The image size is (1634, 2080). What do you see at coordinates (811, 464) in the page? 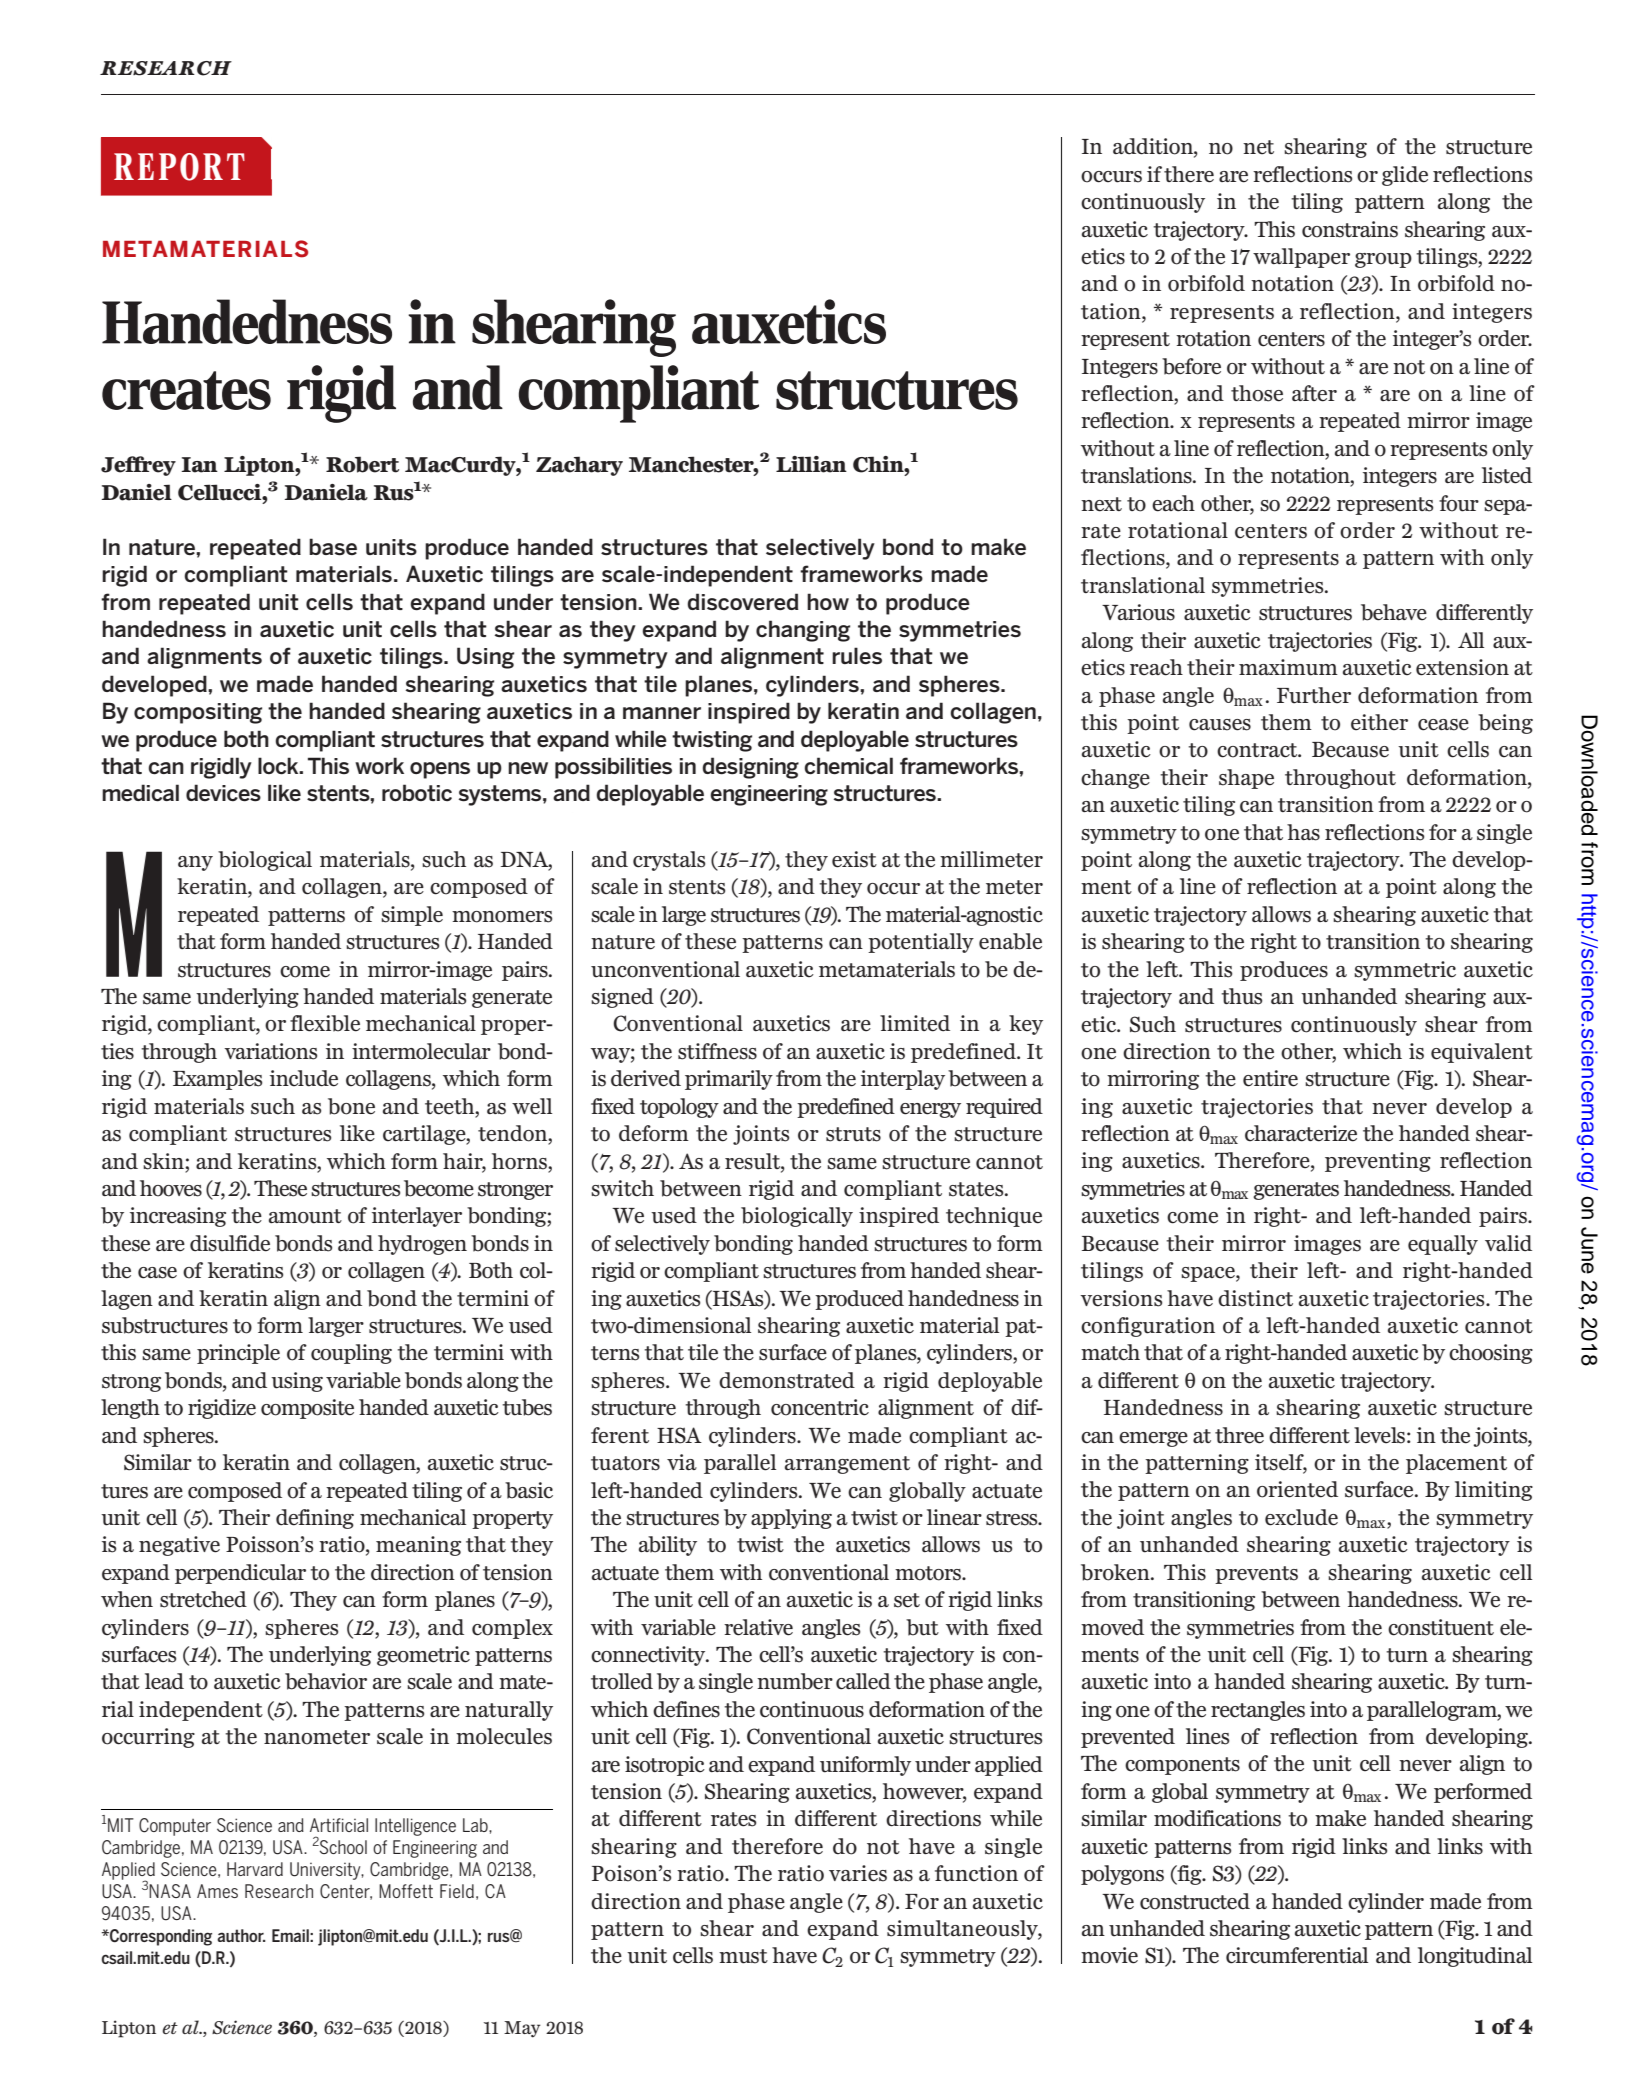
I see `Lillian` at bounding box center [811, 464].
